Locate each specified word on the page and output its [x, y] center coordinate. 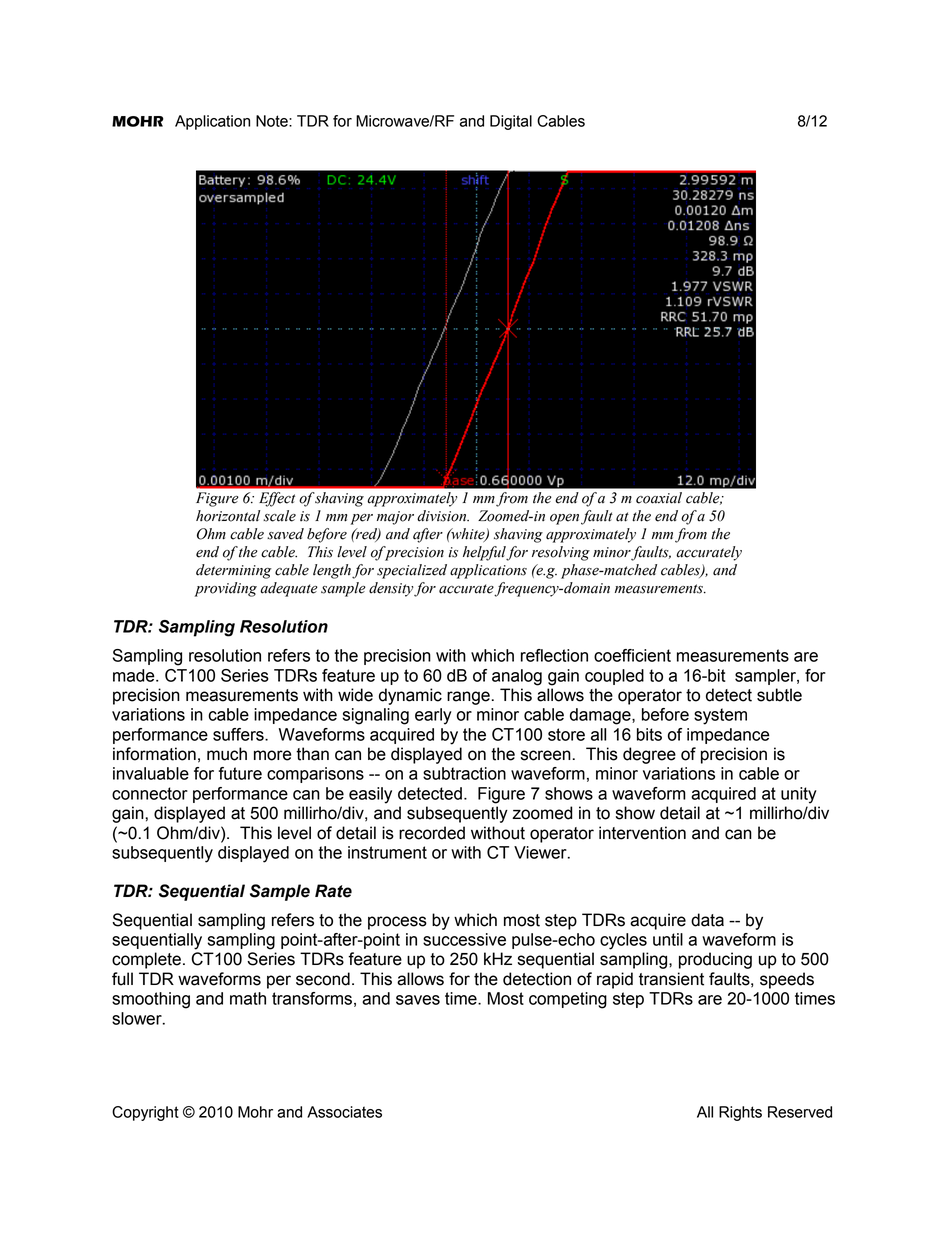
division [443, 516]
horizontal [228, 516]
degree [649, 755]
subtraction [464, 773]
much [227, 754]
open [564, 519]
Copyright [145, 1113]
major [395, 518]
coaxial [659, 498]
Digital [511, 122]
